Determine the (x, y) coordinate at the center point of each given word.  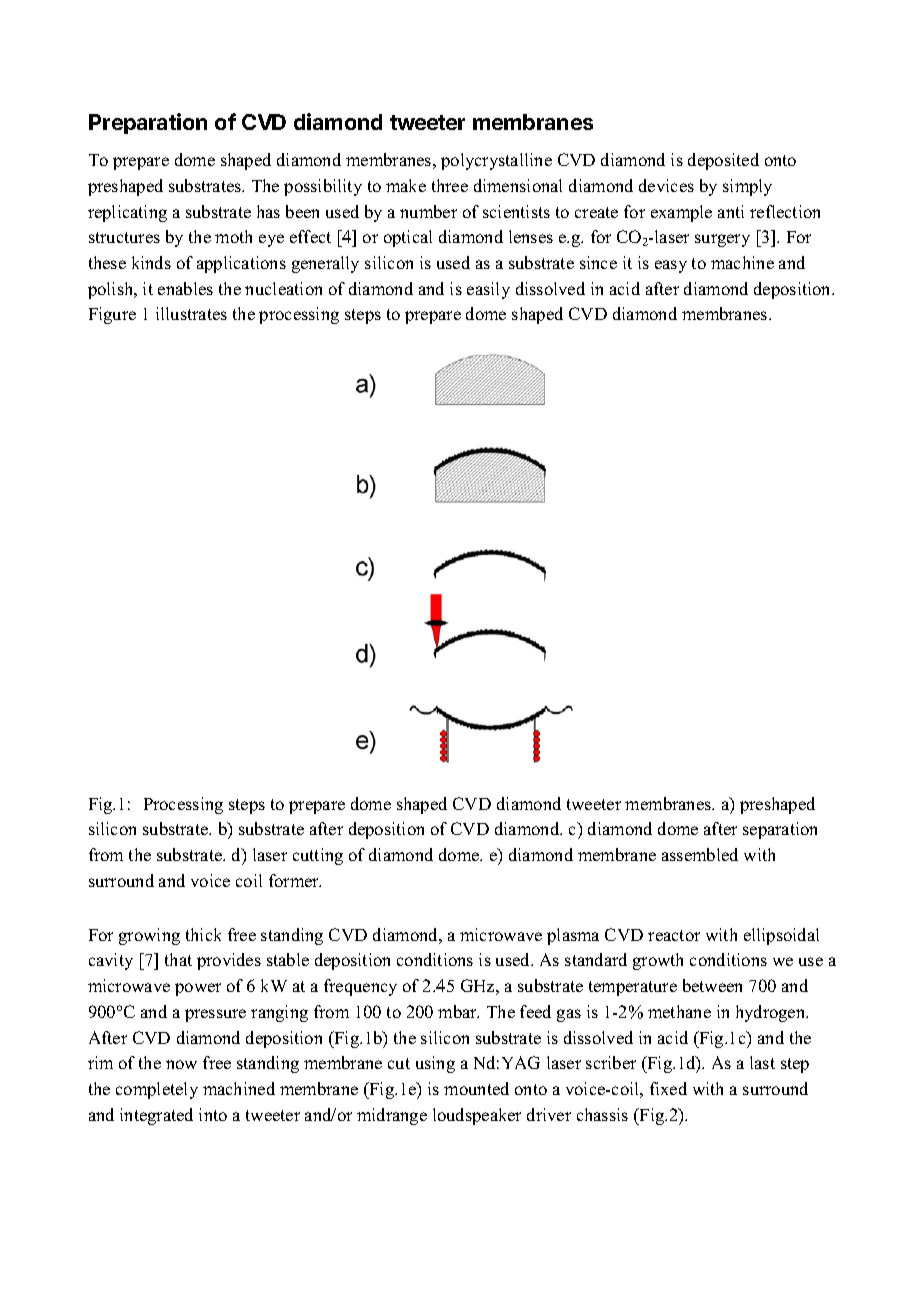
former (295, 880)
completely (157, 1090)
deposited (723, 161)
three (450, 185)
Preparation (148, 123)
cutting (318, 856)
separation (780, 830)
